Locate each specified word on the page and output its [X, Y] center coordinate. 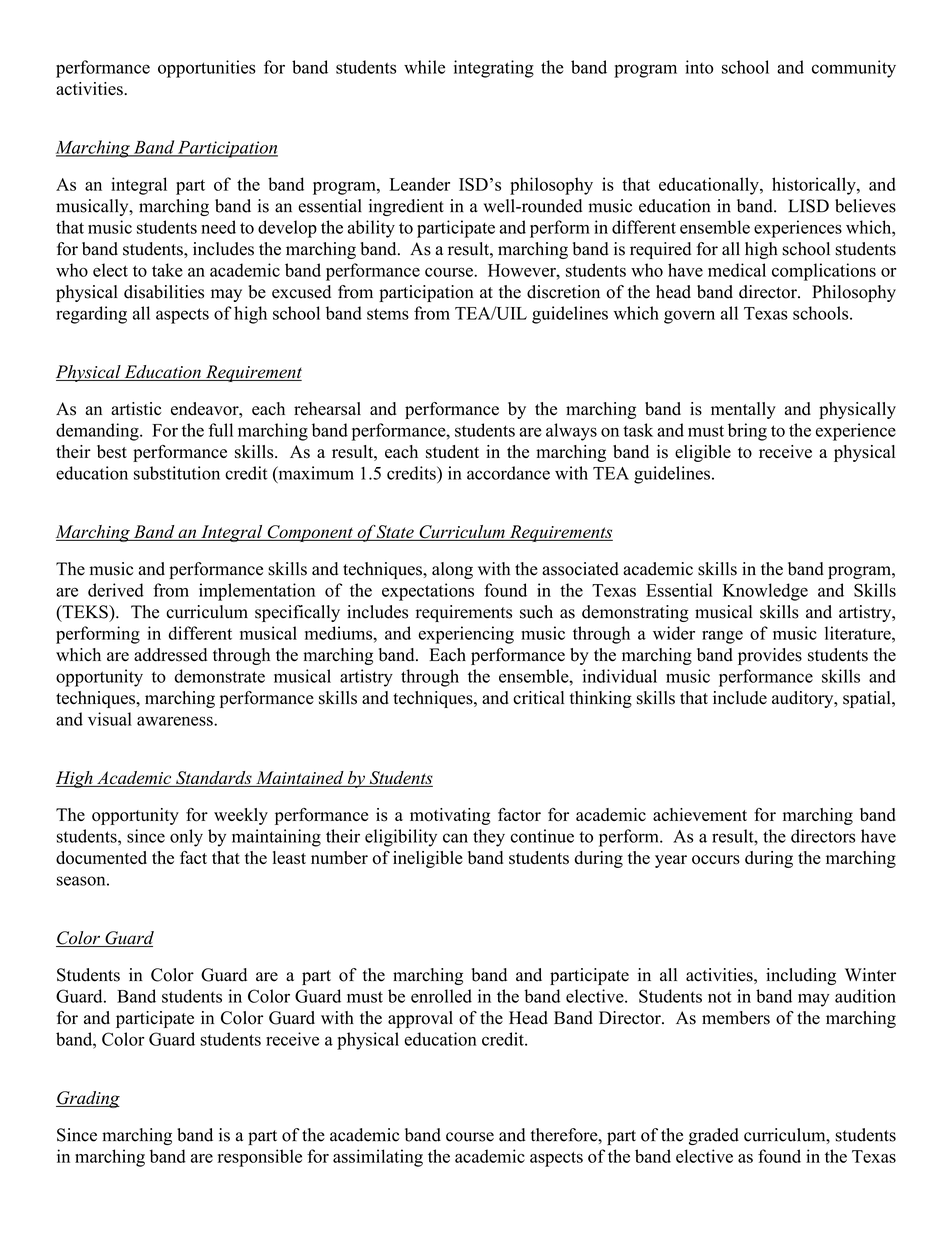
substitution [177, 473]
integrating [494, 69]
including [801, 976]
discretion [563, 292]
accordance [508, 473]
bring [747, 432]
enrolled [441, 996]
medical [737, 270]
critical [538, 698]
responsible [260, 1158]
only [186, 838]
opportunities [207, 69]
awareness [176, 721]
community [854, 69]
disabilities [164, 292]
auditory [804, 699]
